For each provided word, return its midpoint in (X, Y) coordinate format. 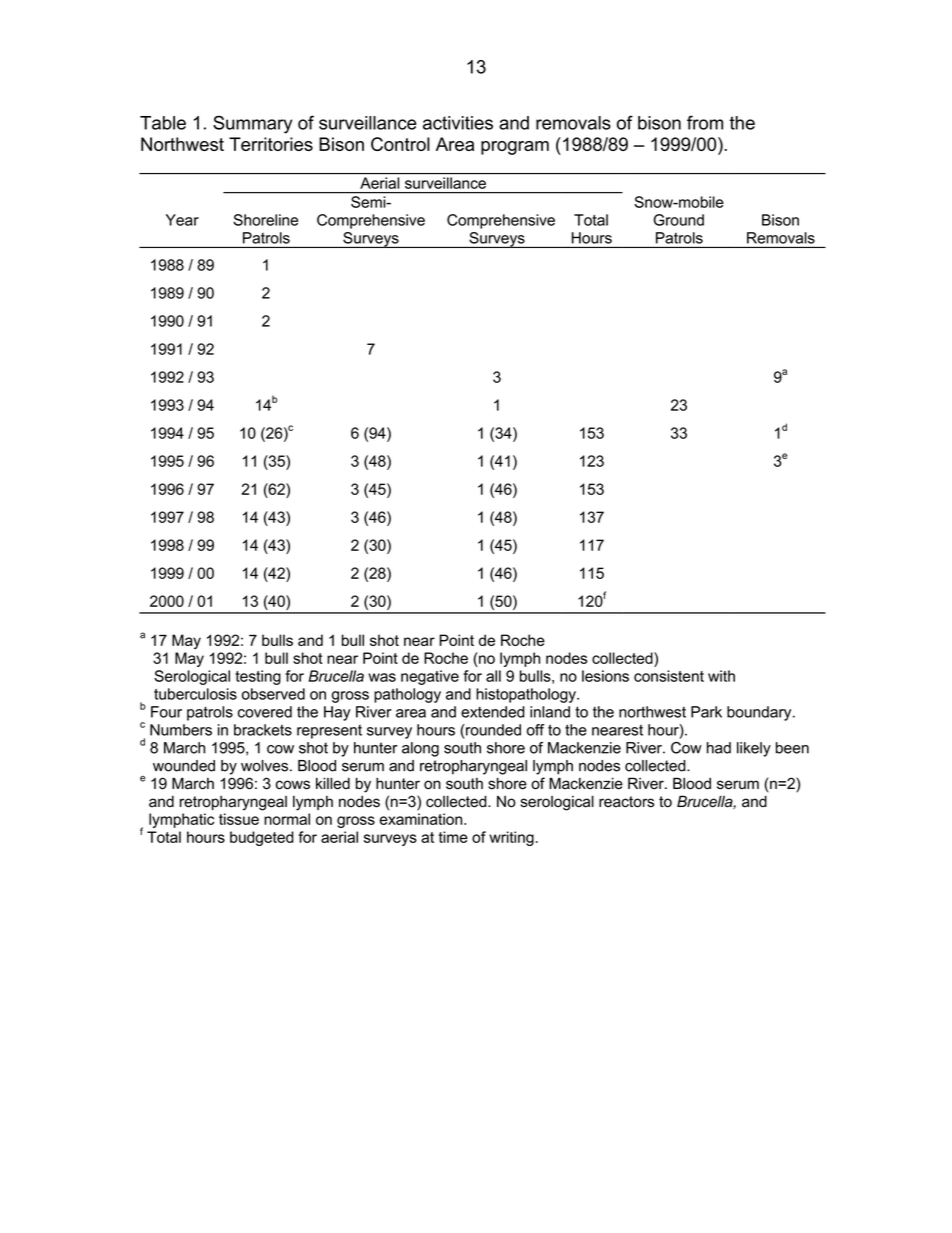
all (493, 676)
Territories (271, 144)
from (705, 122)
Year (182, 220)
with (721, 676)
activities (458, 123)
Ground (679, 220)
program (515, 148)
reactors (627, 802)
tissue (239, 819)
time (453, 837)
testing (258, 677)
